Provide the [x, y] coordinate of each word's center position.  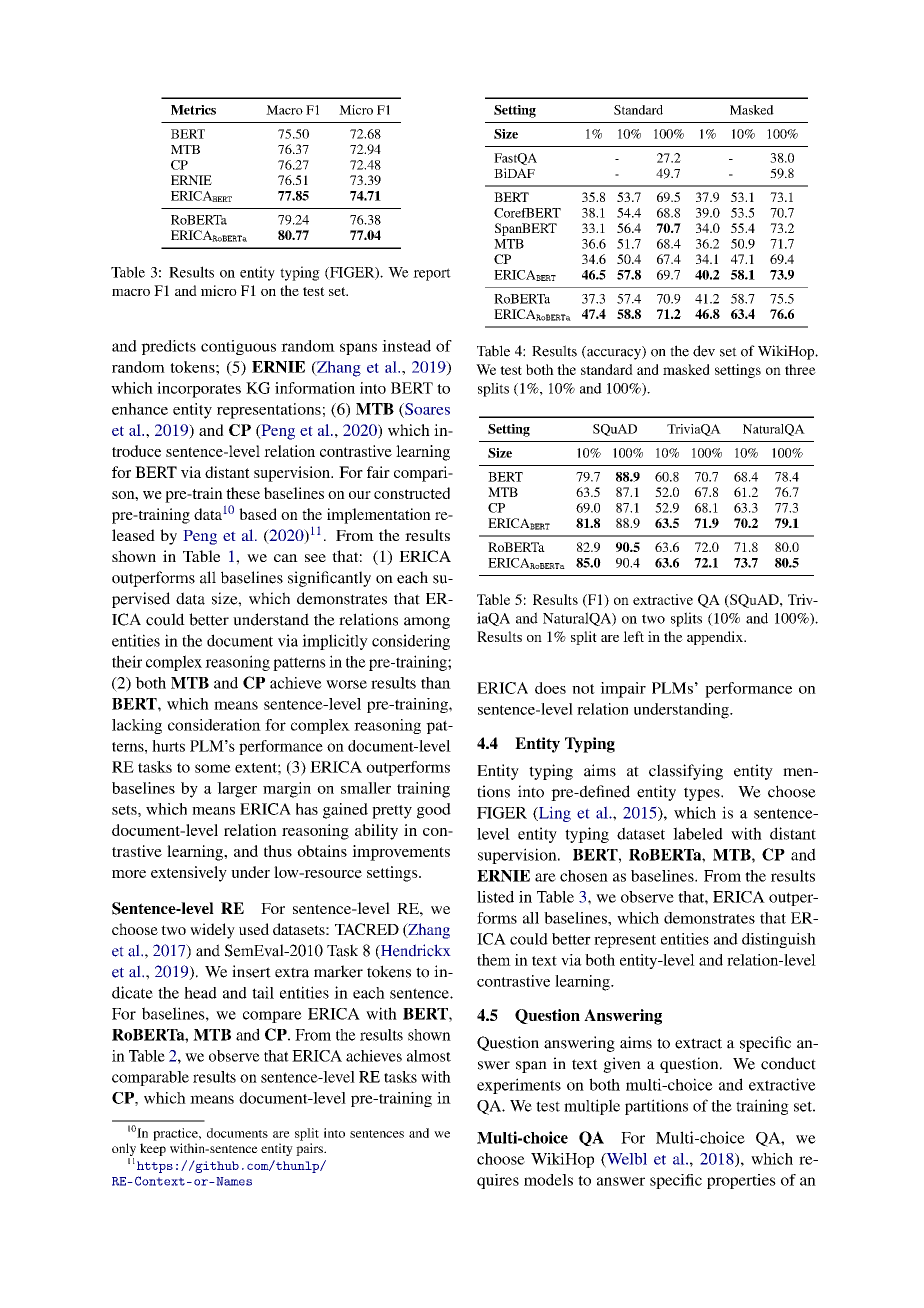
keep [153, 1149]
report [432, 274]
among [427, 623]
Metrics [193, 110]
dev [704, 351]
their [127, 661]
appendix [716, 638]
